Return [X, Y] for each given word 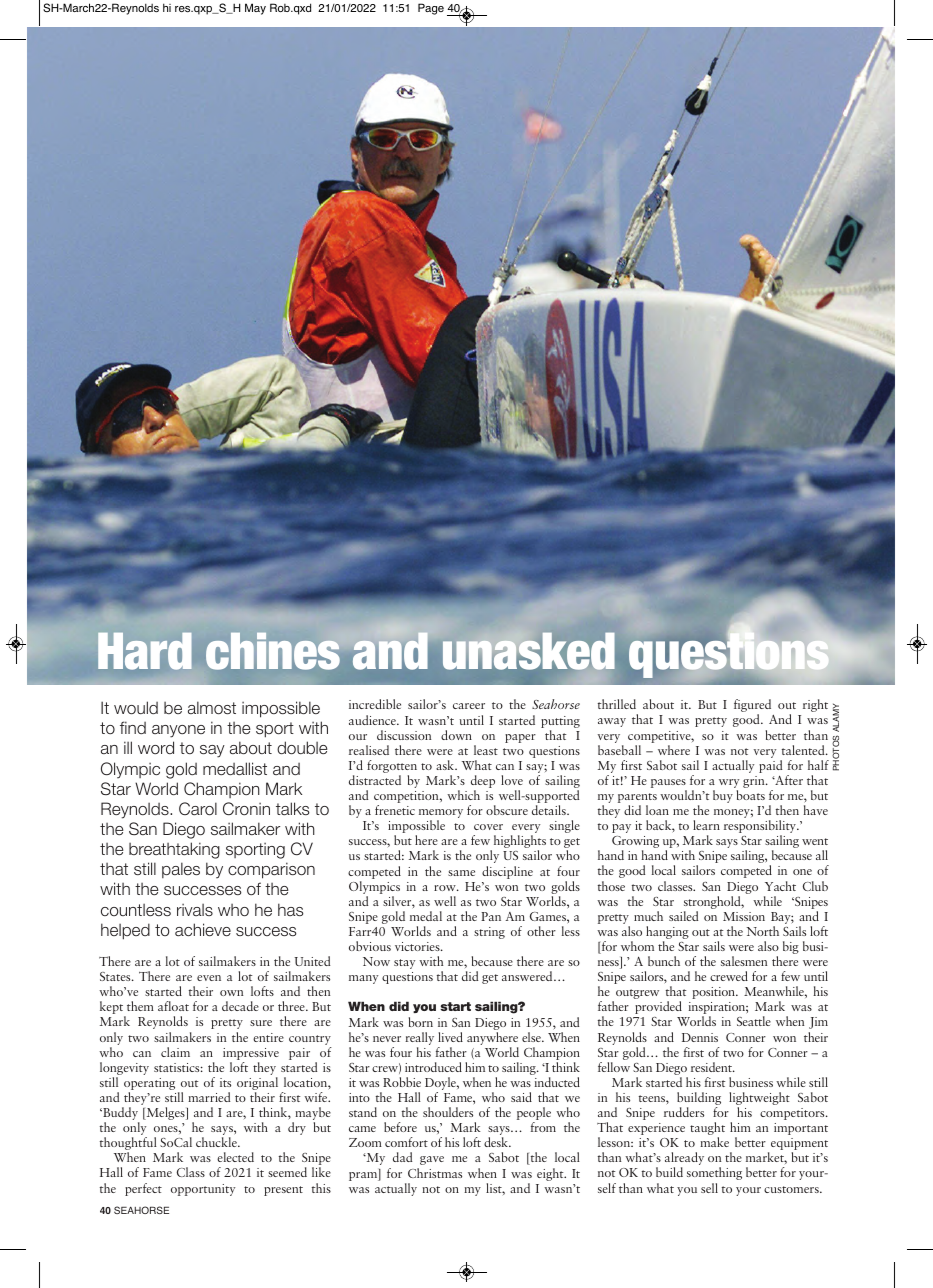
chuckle [217, 1142]
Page [431, 9]
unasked [529, 651]
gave [432, 1160]
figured [752, 707]
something [714, 1173]
